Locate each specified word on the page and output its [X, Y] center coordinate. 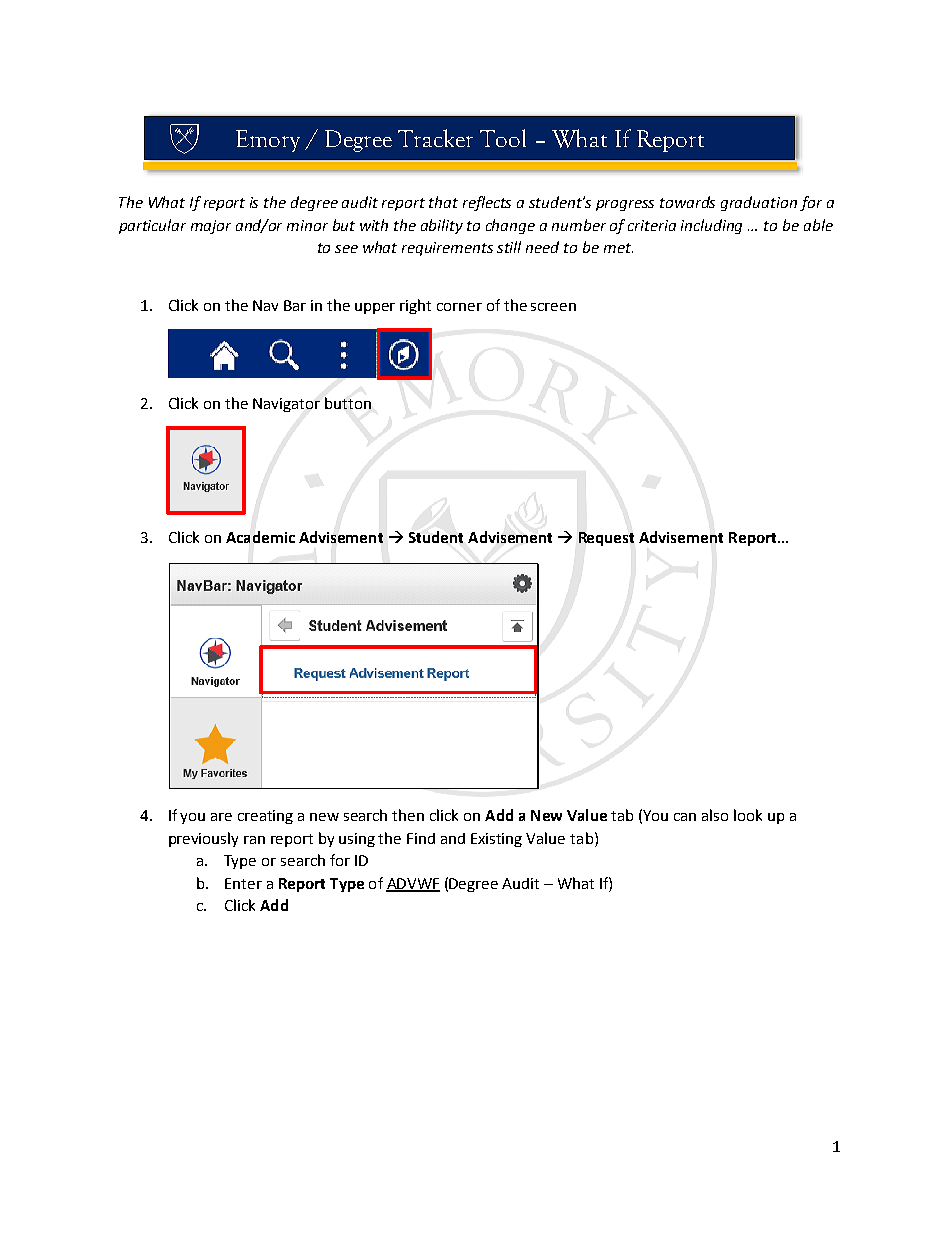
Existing [496, 840]
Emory [268, 141]
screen [553, 307]
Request [606, 539]
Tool [503, 138]
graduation [759, 203]
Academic [260, 537]
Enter [243, 883]
